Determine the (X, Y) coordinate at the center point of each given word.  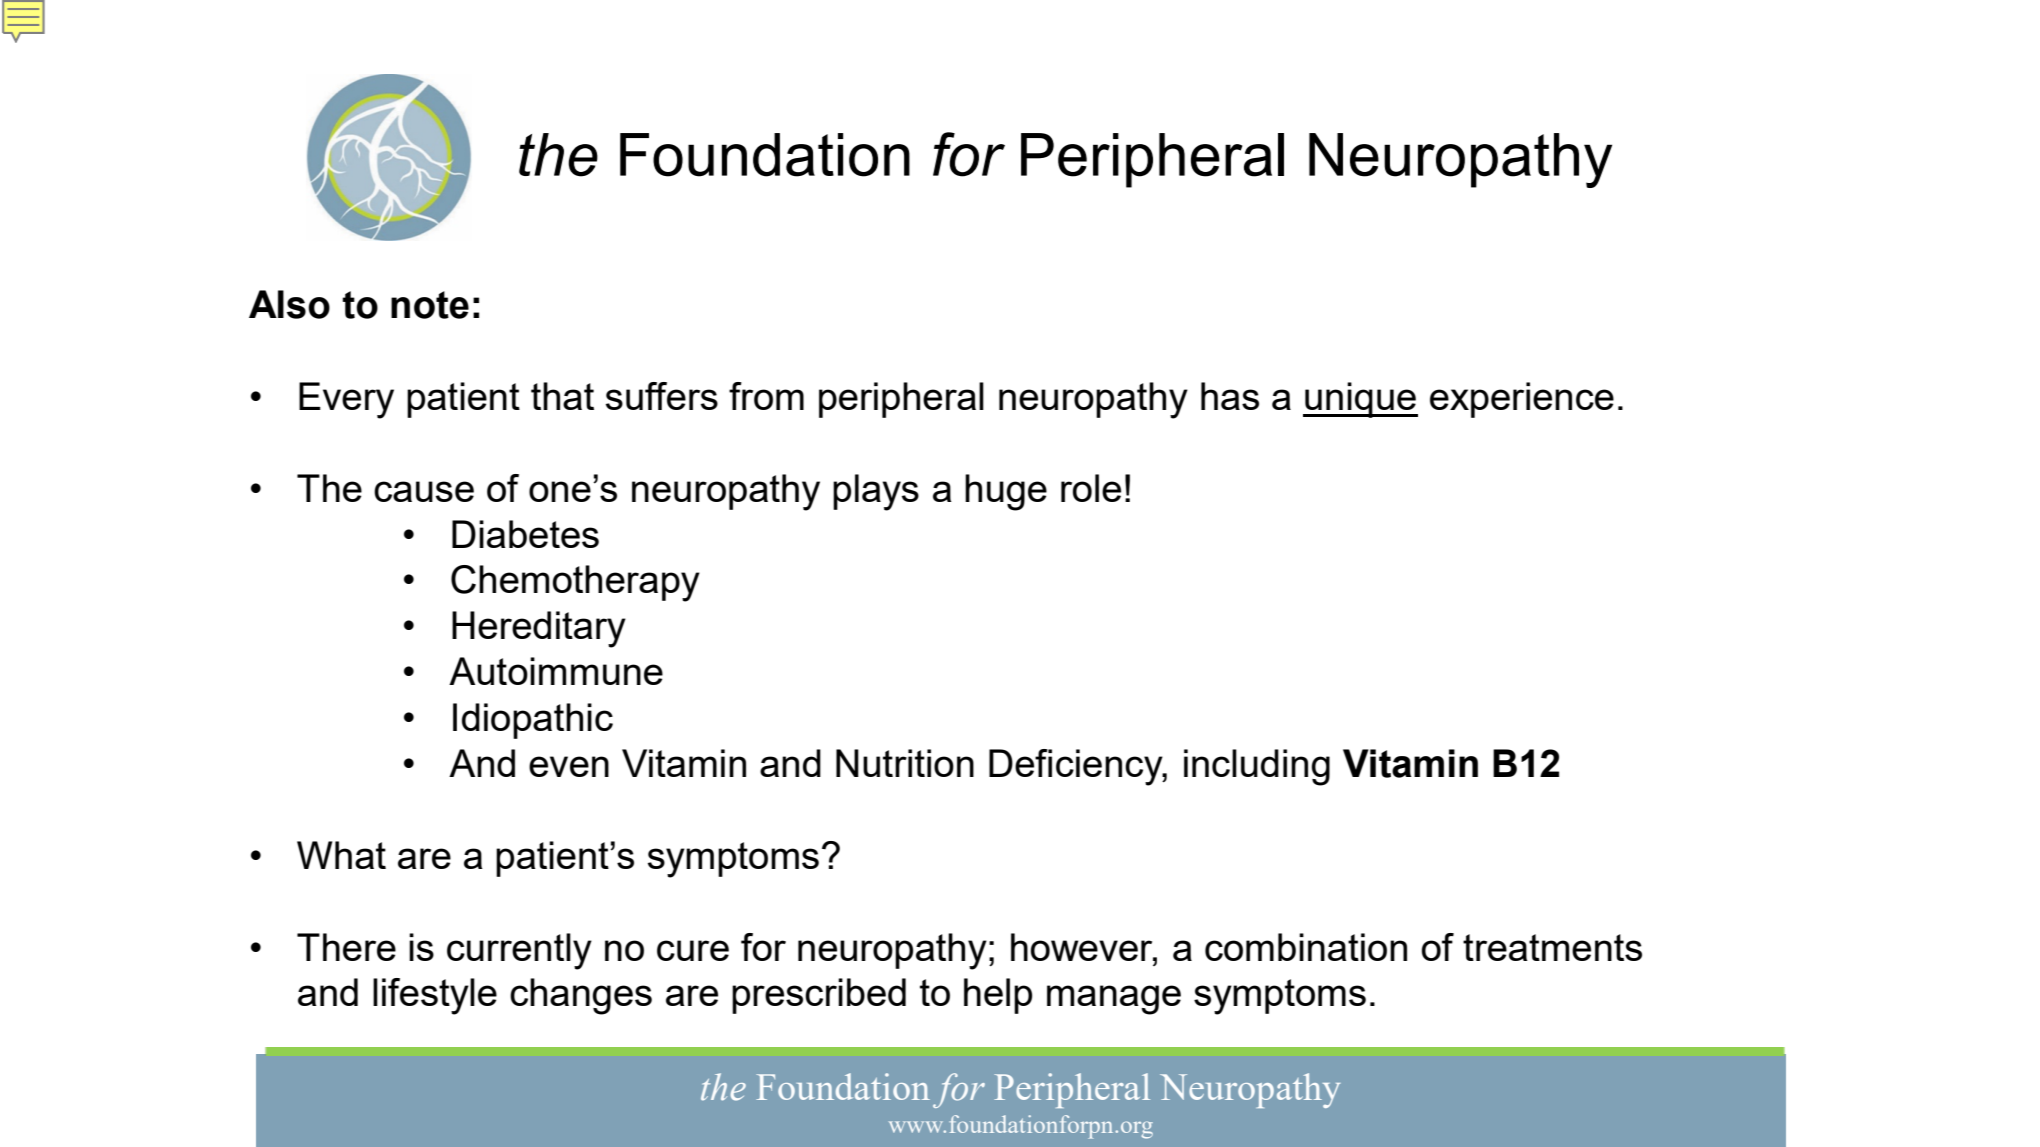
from (766, 396)
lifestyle (435, 996)
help (998, 996)
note (430, 305)
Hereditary (539, 629)
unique (1360, 400)
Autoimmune (556, 671)
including (1257, 767)
